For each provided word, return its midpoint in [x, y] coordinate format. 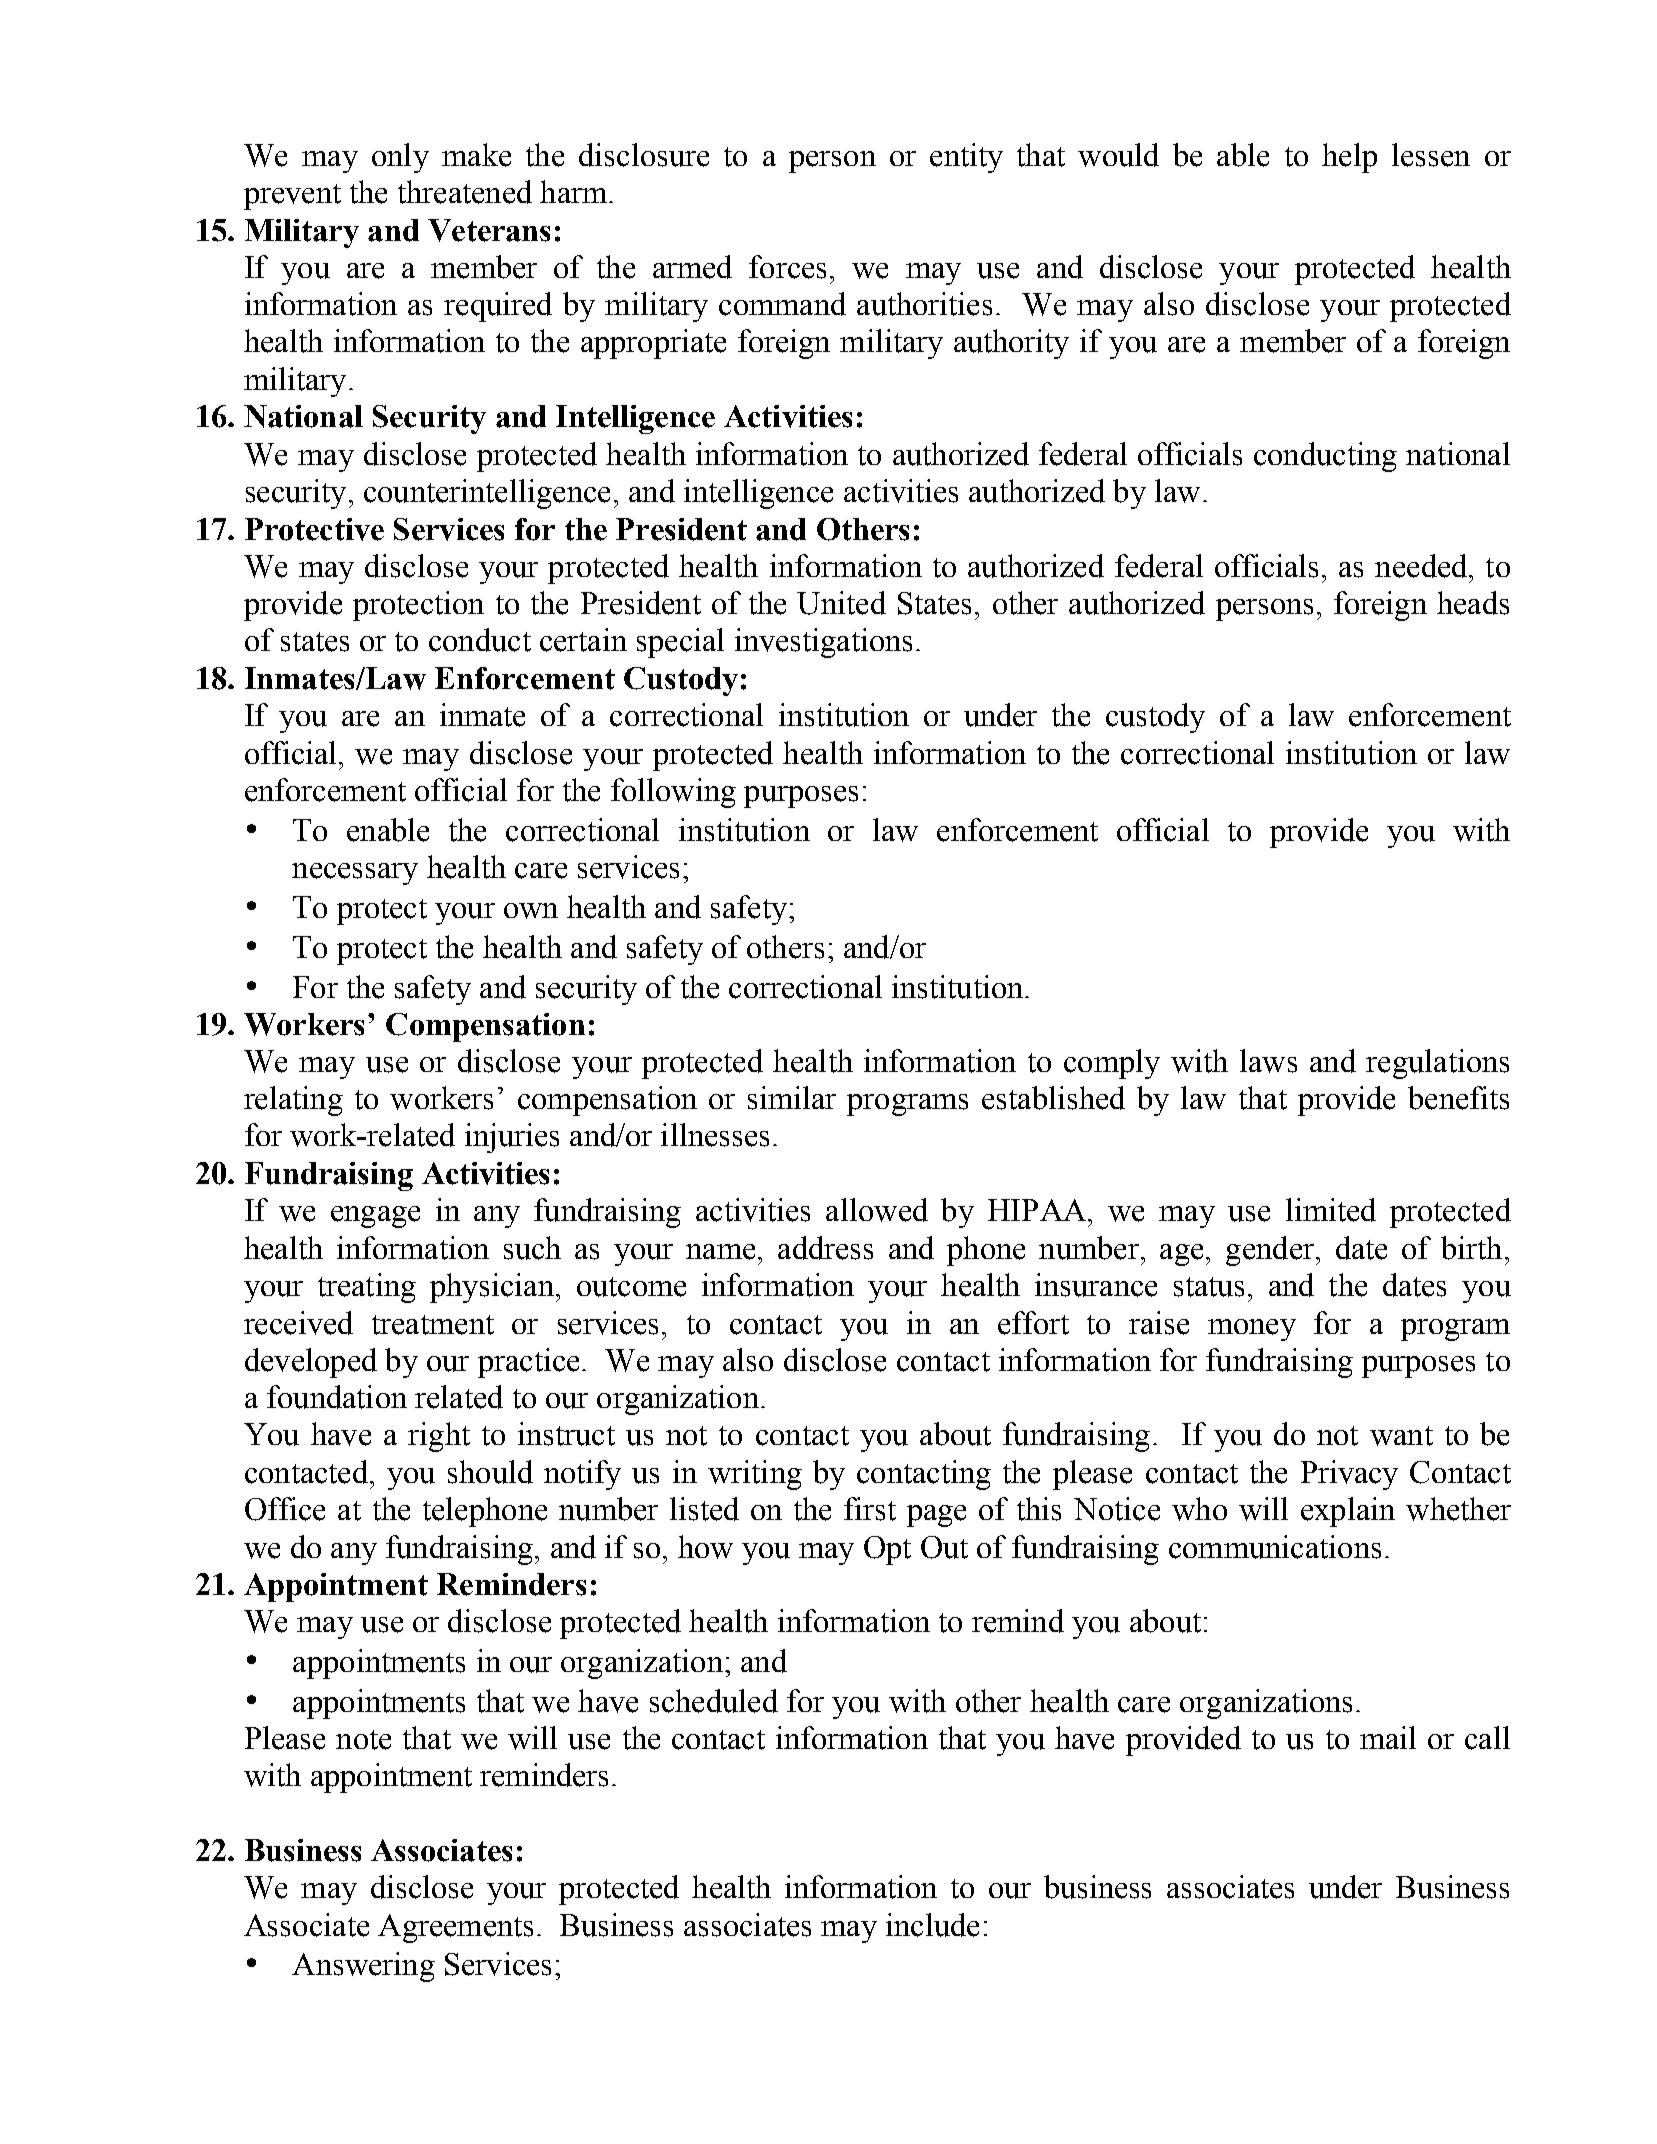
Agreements [455, 1928]
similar [792, 1098]
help [1349, 158]
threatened [465, 192]
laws [1268, 1061]
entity [966, 158]
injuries [512, 1138]
